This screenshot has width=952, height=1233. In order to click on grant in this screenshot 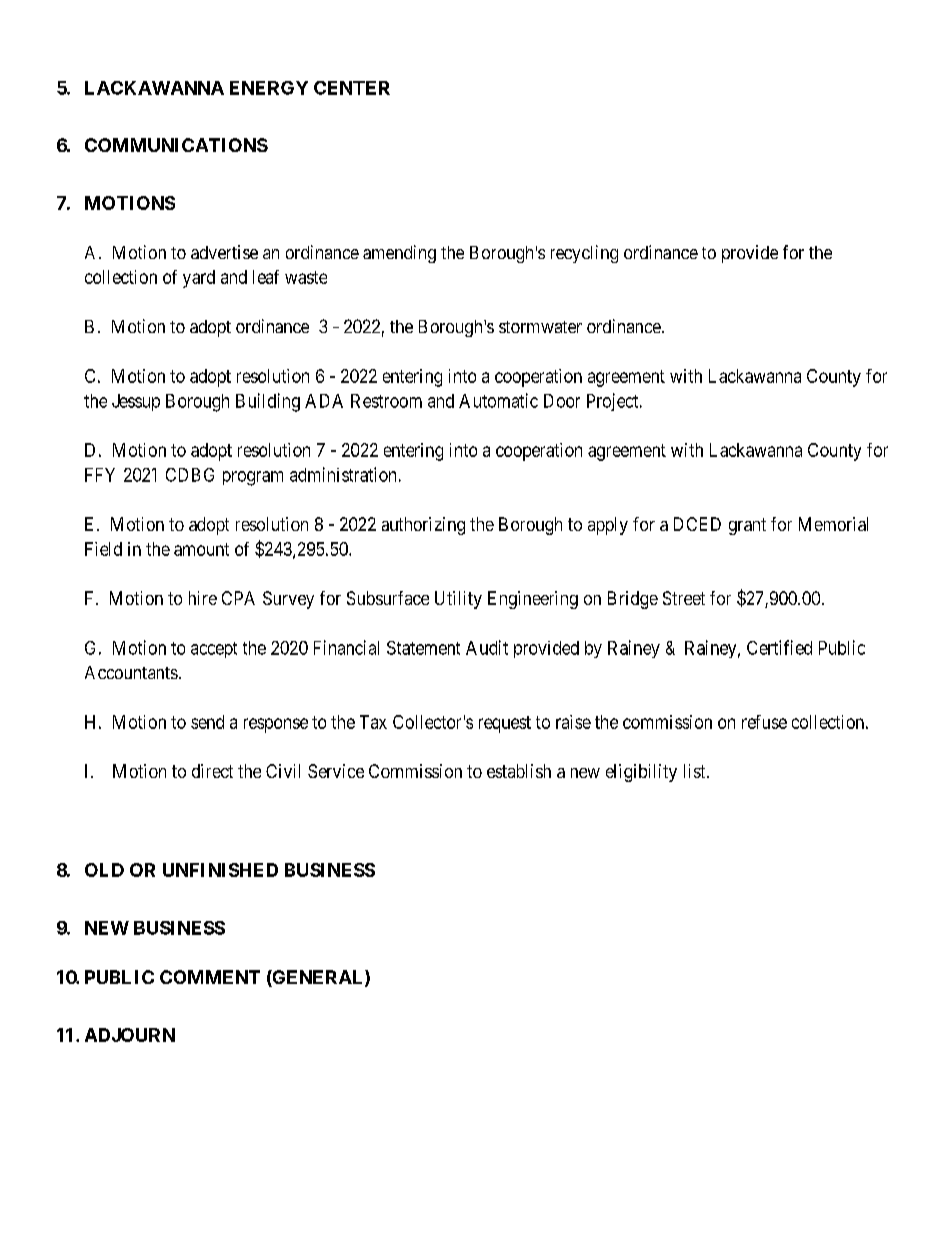, I will do `click(747, 526)`.
